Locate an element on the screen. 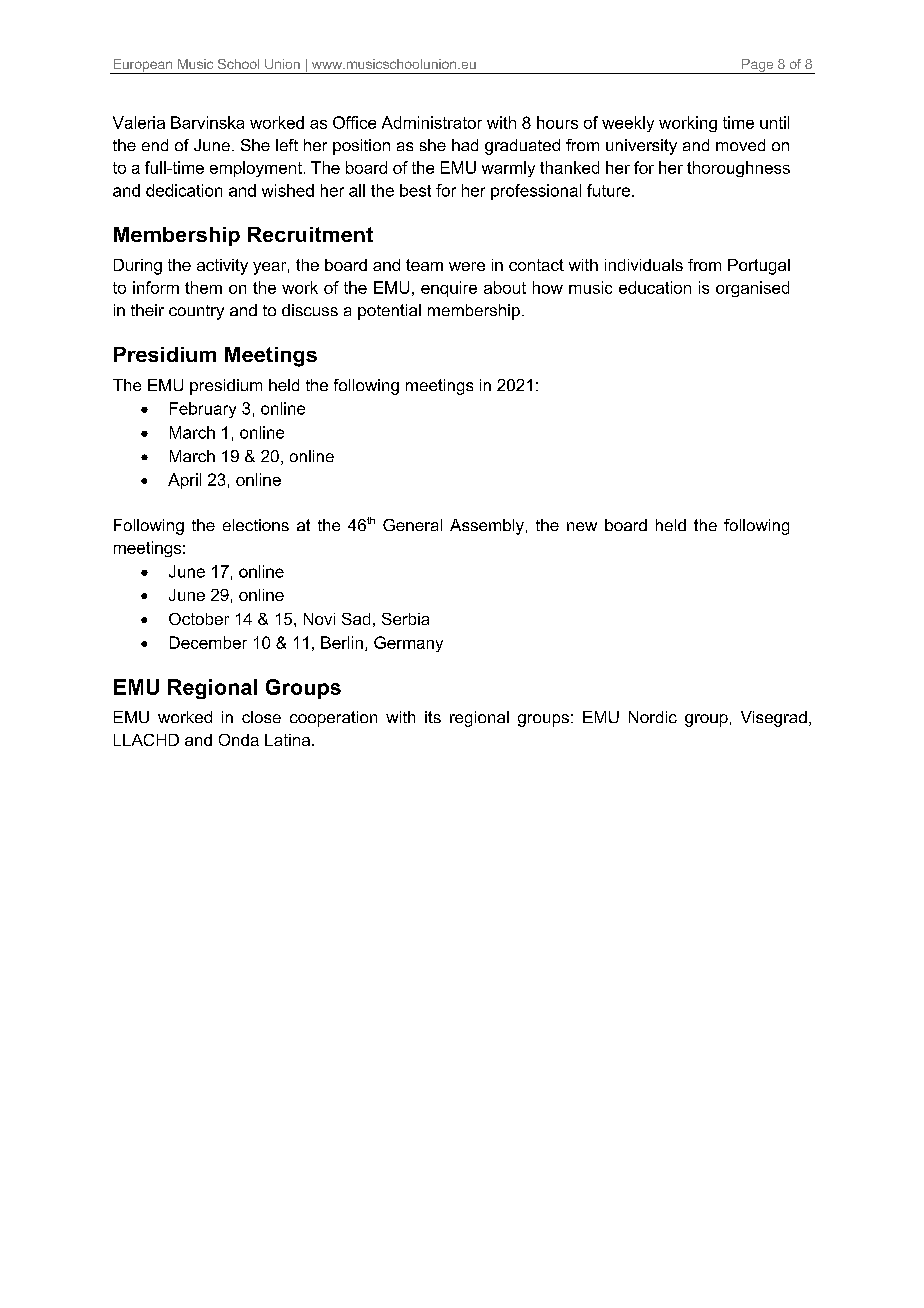 This screenshot has width=924, height=1308. new is located at coordinates (582, 526).
